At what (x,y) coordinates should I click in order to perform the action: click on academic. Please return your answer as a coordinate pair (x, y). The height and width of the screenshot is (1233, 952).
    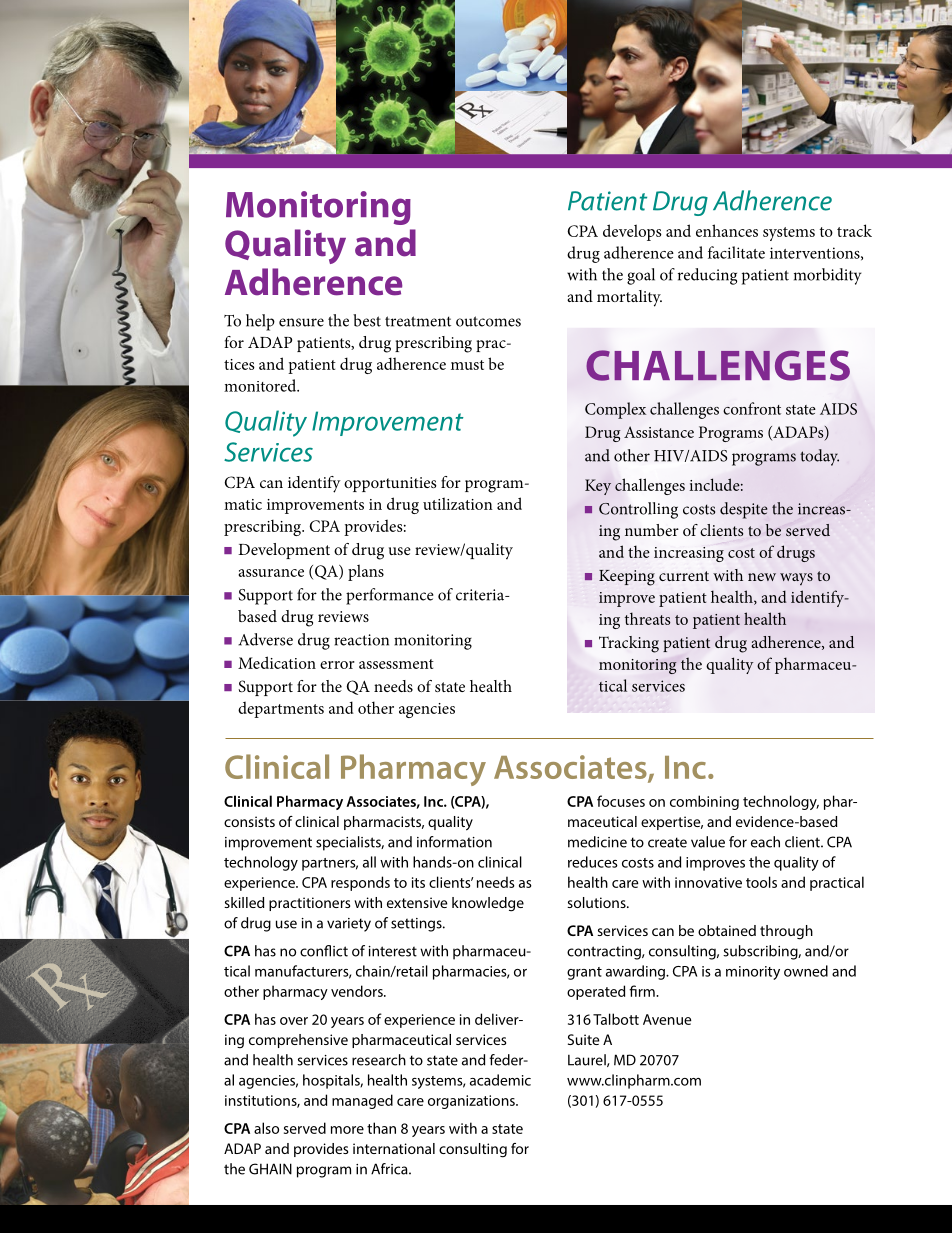
    Looking at the image, I should click on (500, 1080).
